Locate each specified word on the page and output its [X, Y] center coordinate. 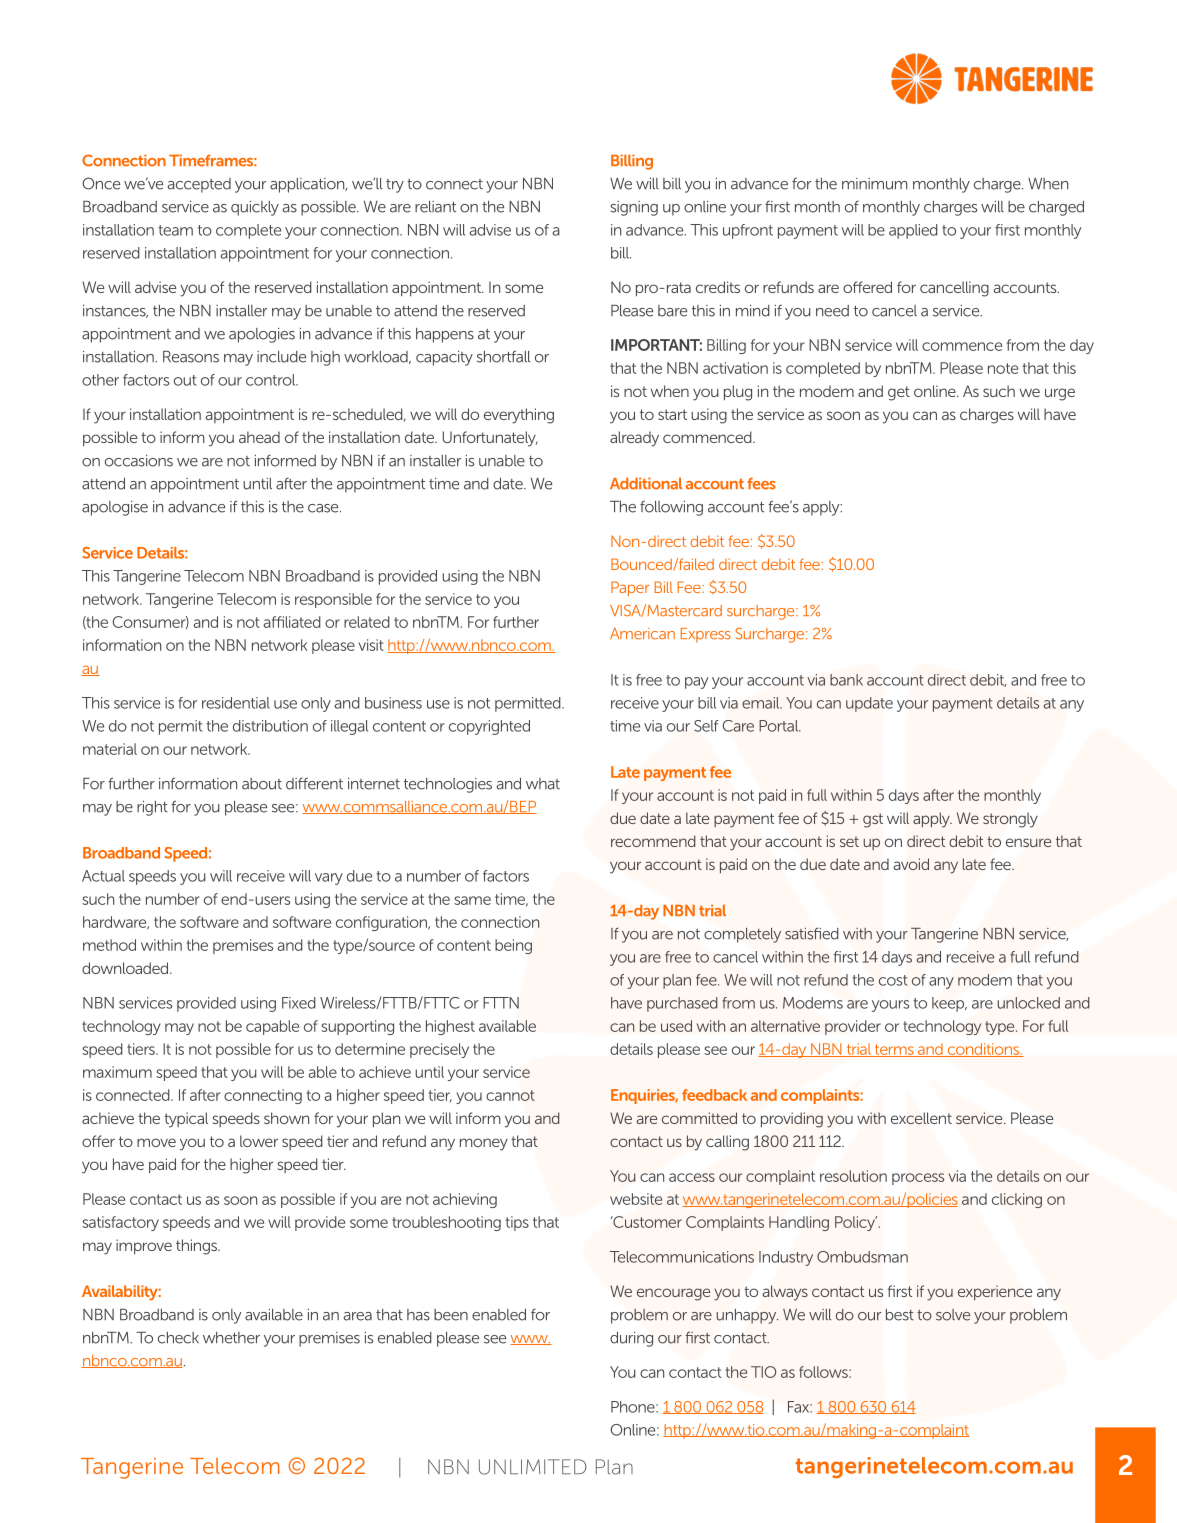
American [642, 634]
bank [846, 680]
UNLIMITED [533, 1467]
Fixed [299, 1003]
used [676, 1026]
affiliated [292, 622]
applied [913, 231]
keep [949, 1004]
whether [231, 1338]
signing [634, 208]
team [175, 230]
